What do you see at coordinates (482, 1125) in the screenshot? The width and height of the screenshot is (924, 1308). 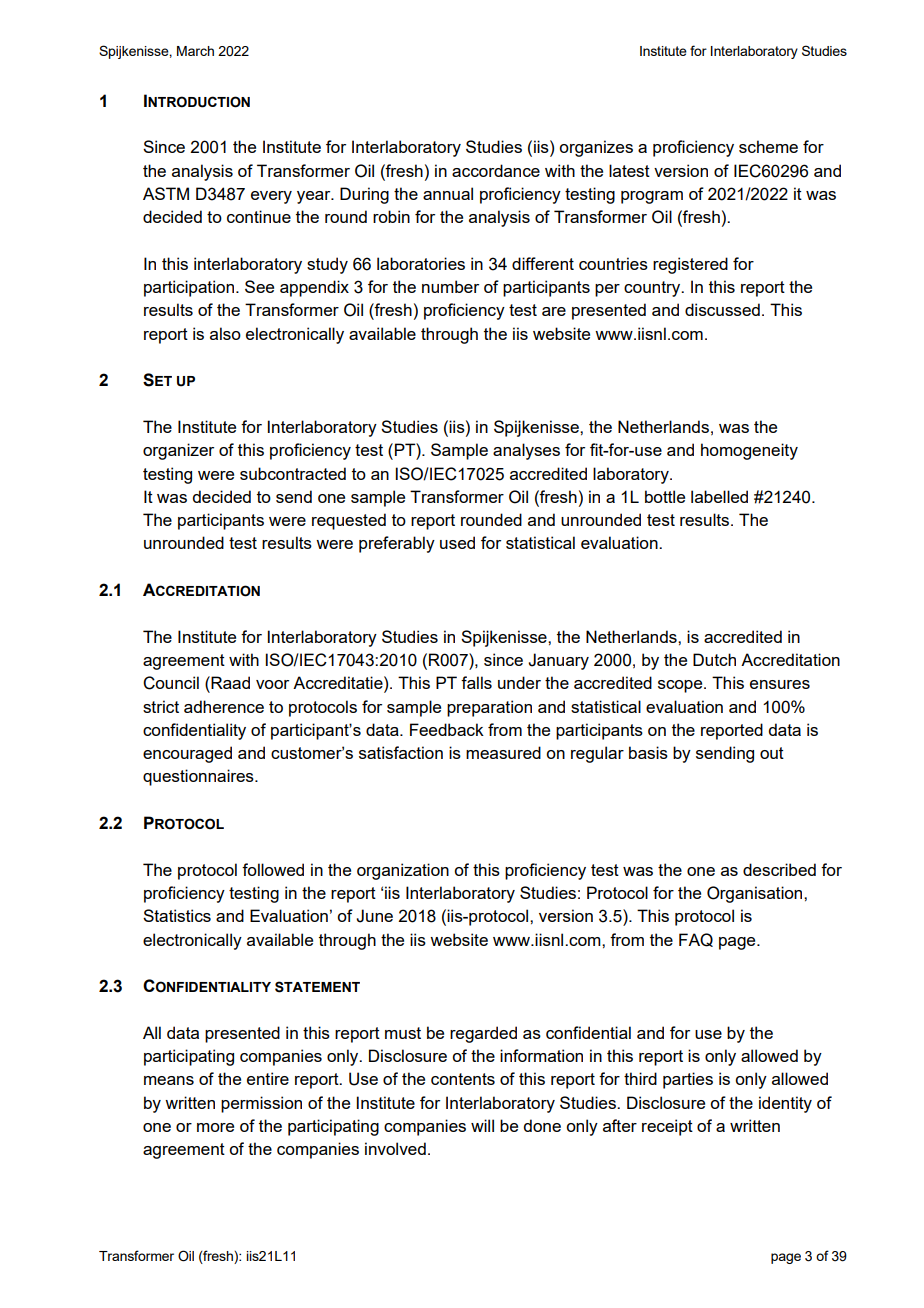 I see `will` at bounding box center [482, 1125].
